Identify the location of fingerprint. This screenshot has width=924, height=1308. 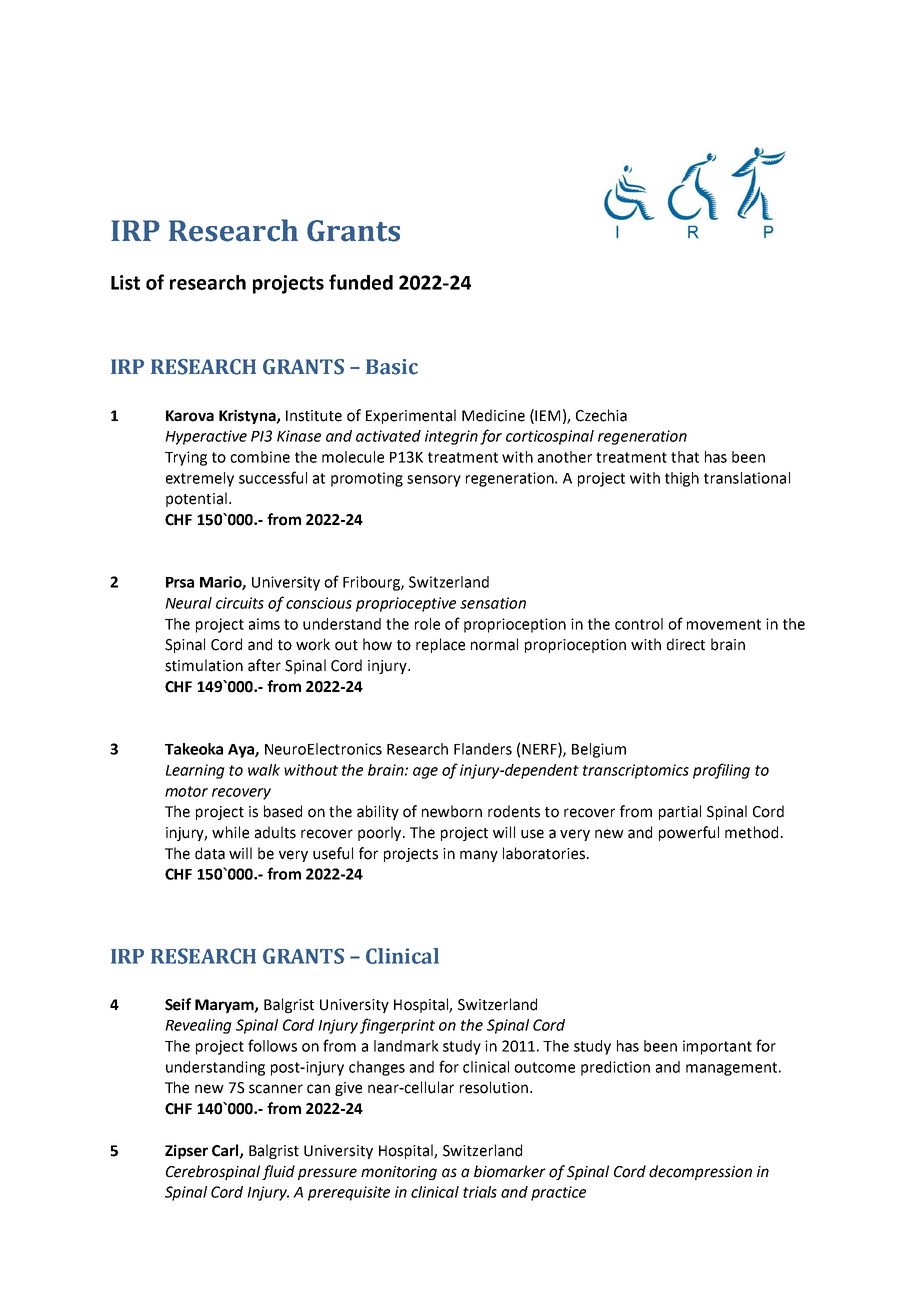
(397, 1026).
